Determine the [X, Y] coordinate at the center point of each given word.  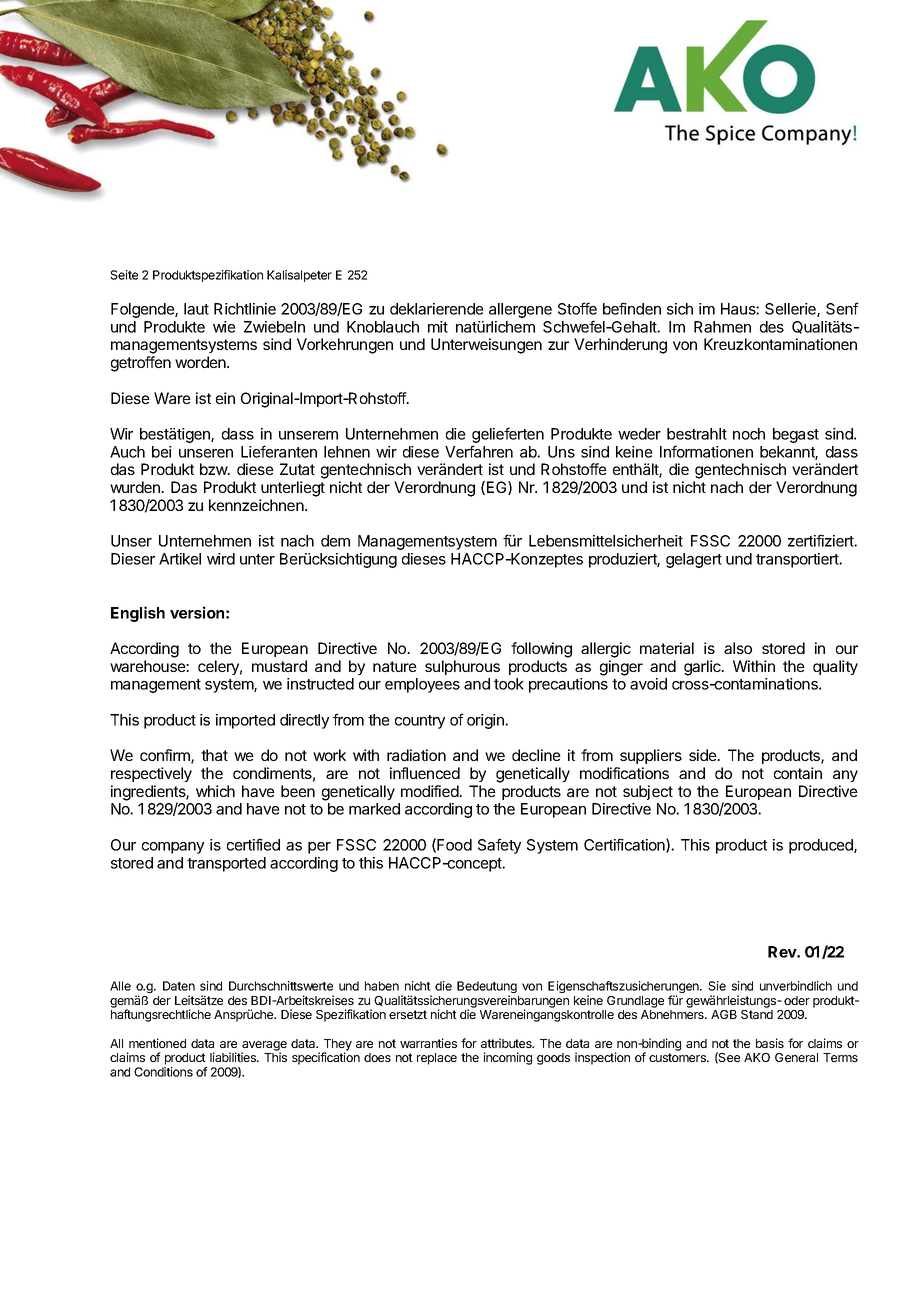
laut [196, 309]
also [738, 648]
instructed [320, 684]
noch [749, 434]
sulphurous [462, 667]
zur [558, 345]
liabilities [234, 1057]
